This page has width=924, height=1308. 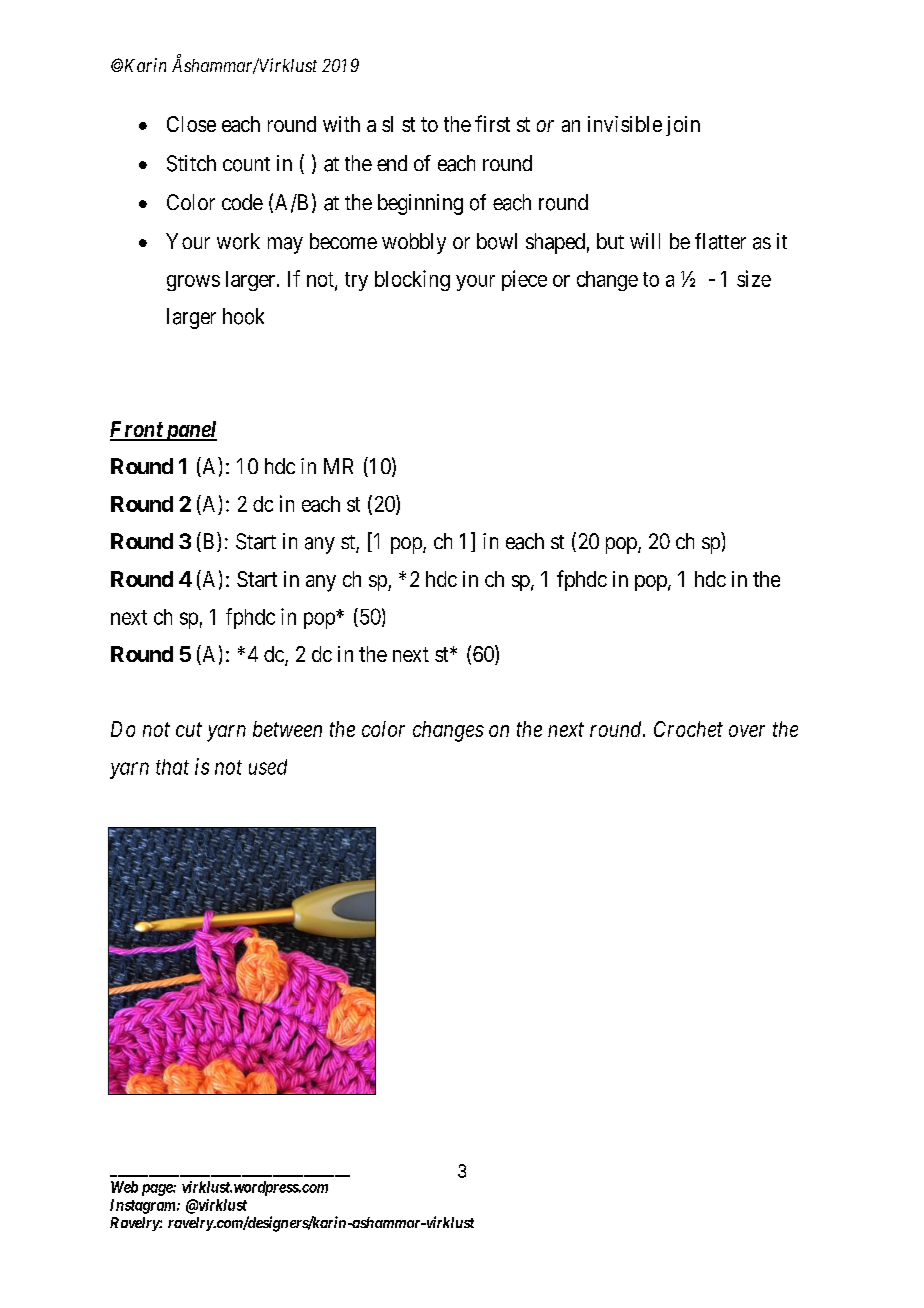 What do you see at coordinates (683, 126) in the page?
I see `join` at bounding box center [683, 126].
